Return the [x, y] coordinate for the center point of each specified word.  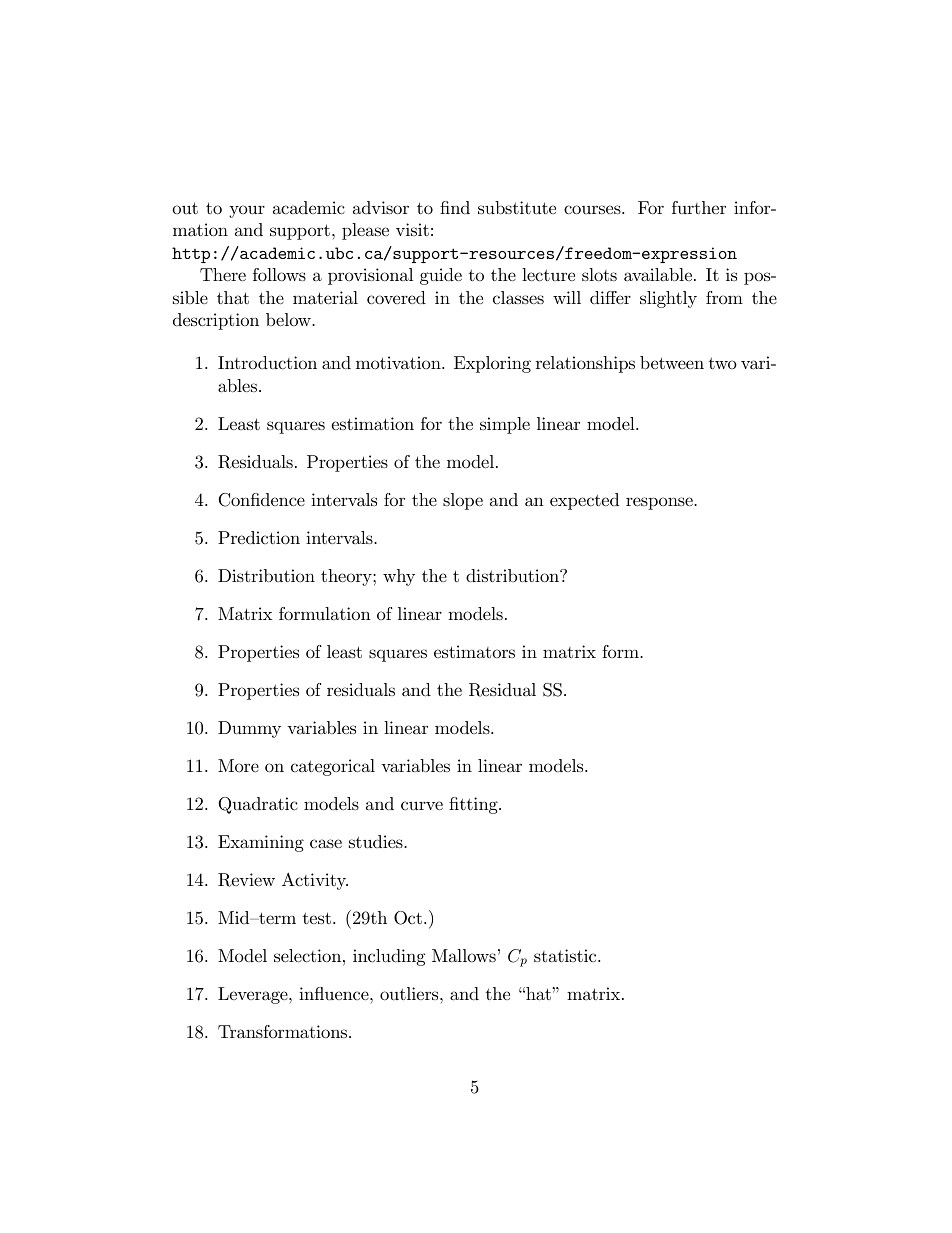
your [247, 211]
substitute [517, 207]
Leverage [254, 995]
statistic [566, 955]
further [699, 207]
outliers [409, 993]
